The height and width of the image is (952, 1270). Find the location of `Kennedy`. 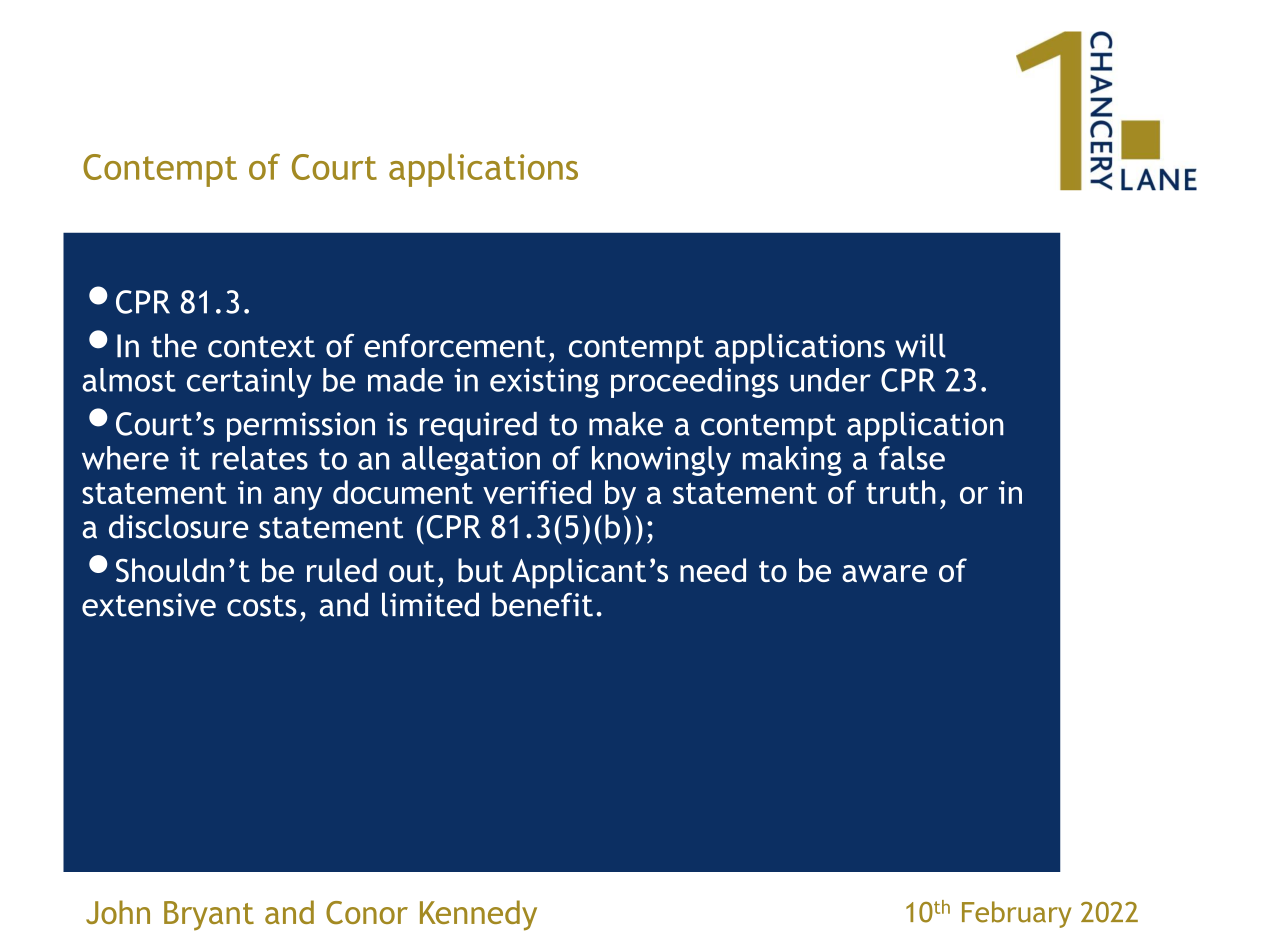

Kennedy is located at coordinates (478, 915).
